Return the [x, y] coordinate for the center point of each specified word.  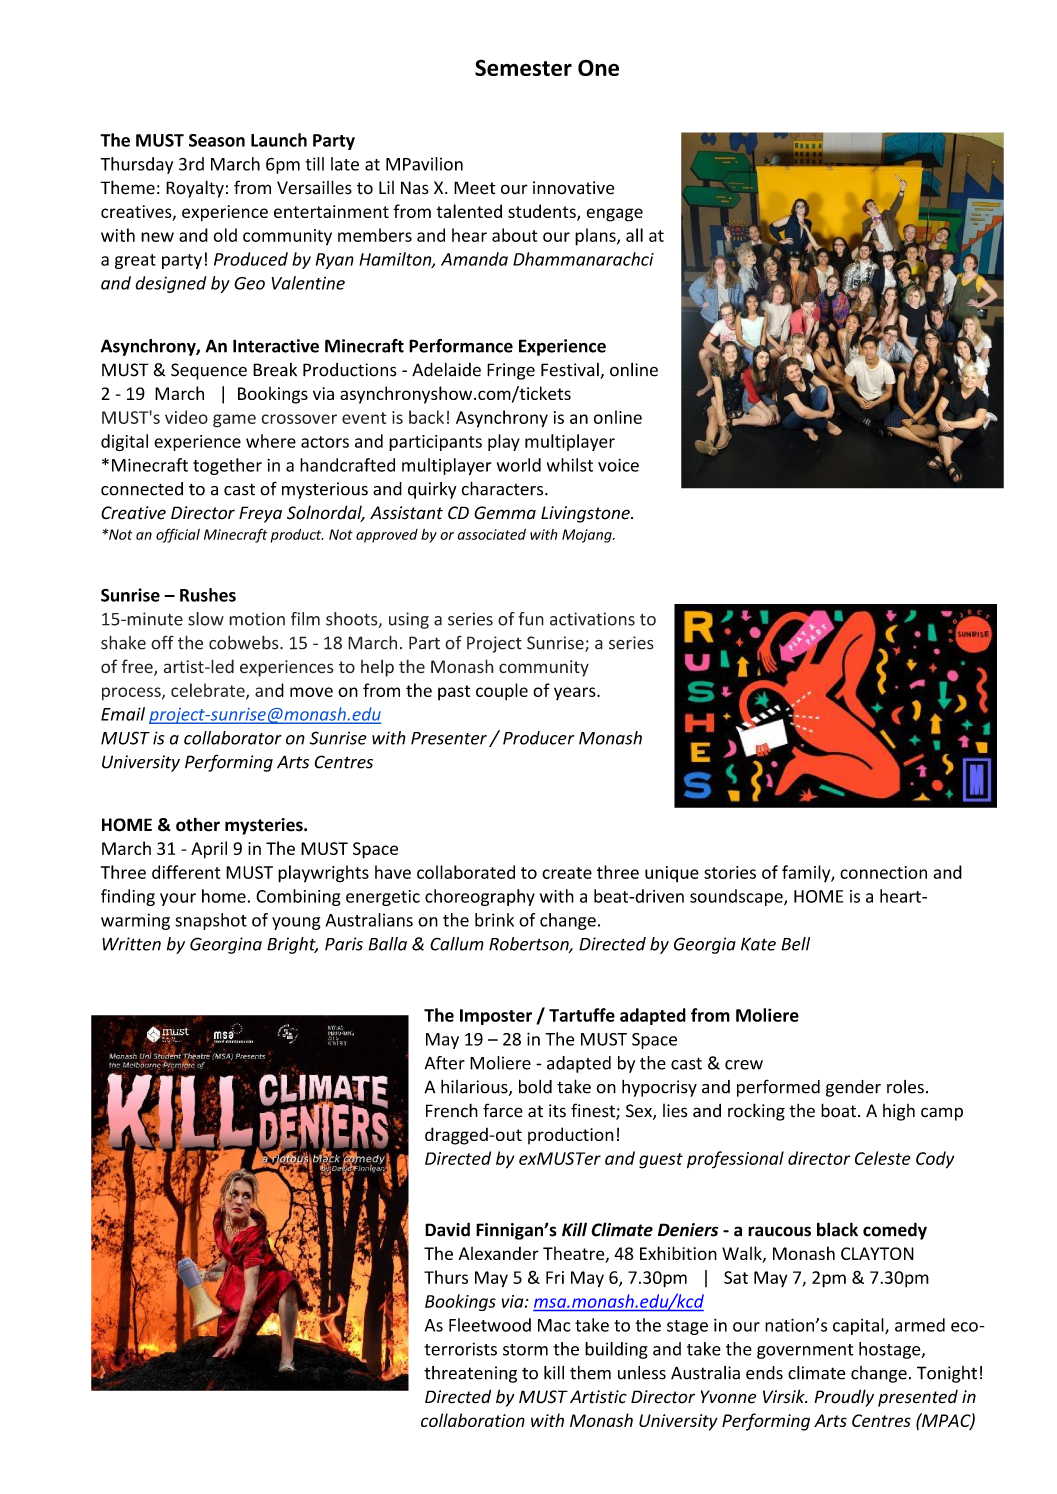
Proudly [844, 1398]
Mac [554, 1325]
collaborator [233, 738]
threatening [470, 1374]
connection [883, 872]
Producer [538, 738]
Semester [523, 67]
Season [217, 140]
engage [614, 215]
